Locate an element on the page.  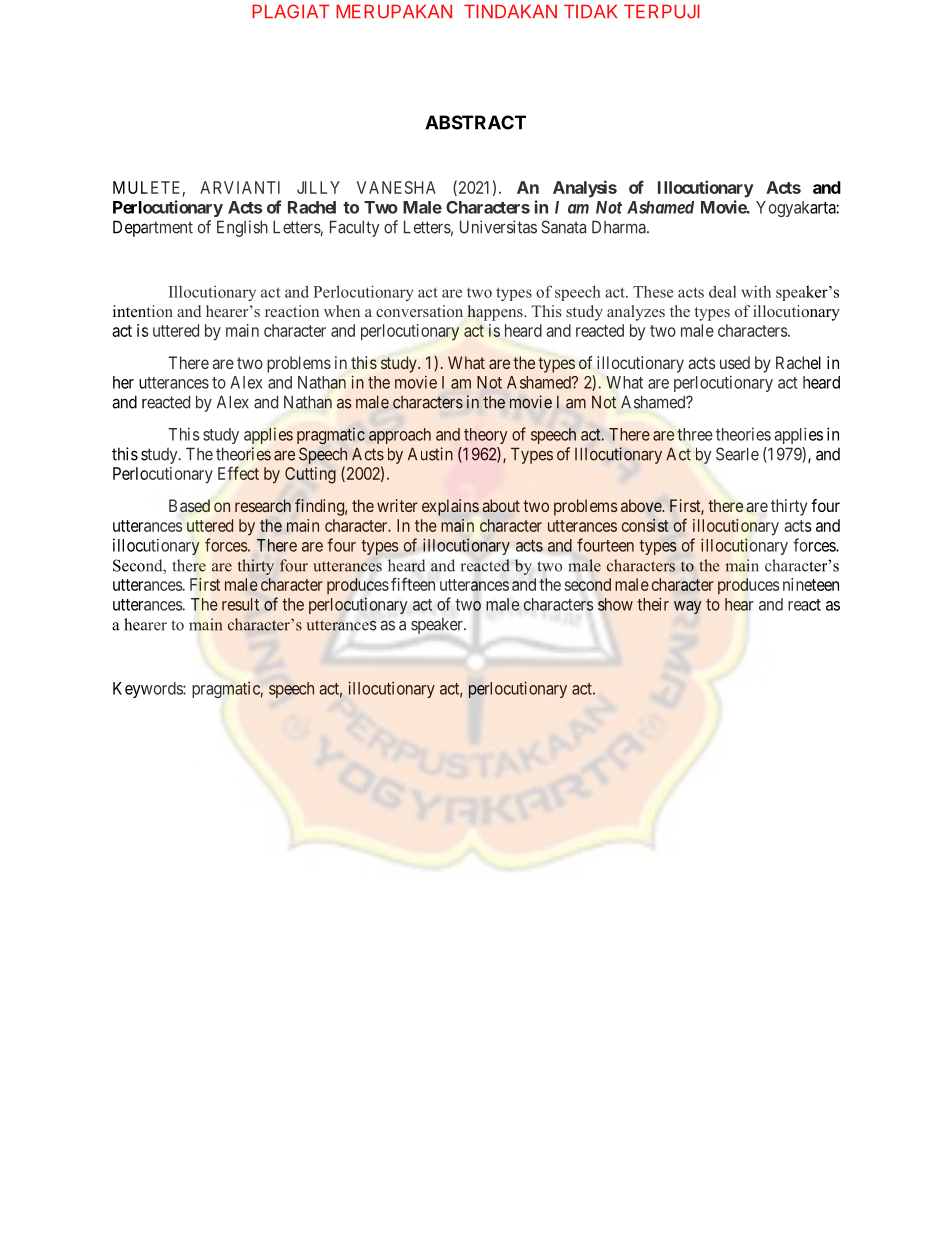
Dharma is located at coordinates (620, 227).
